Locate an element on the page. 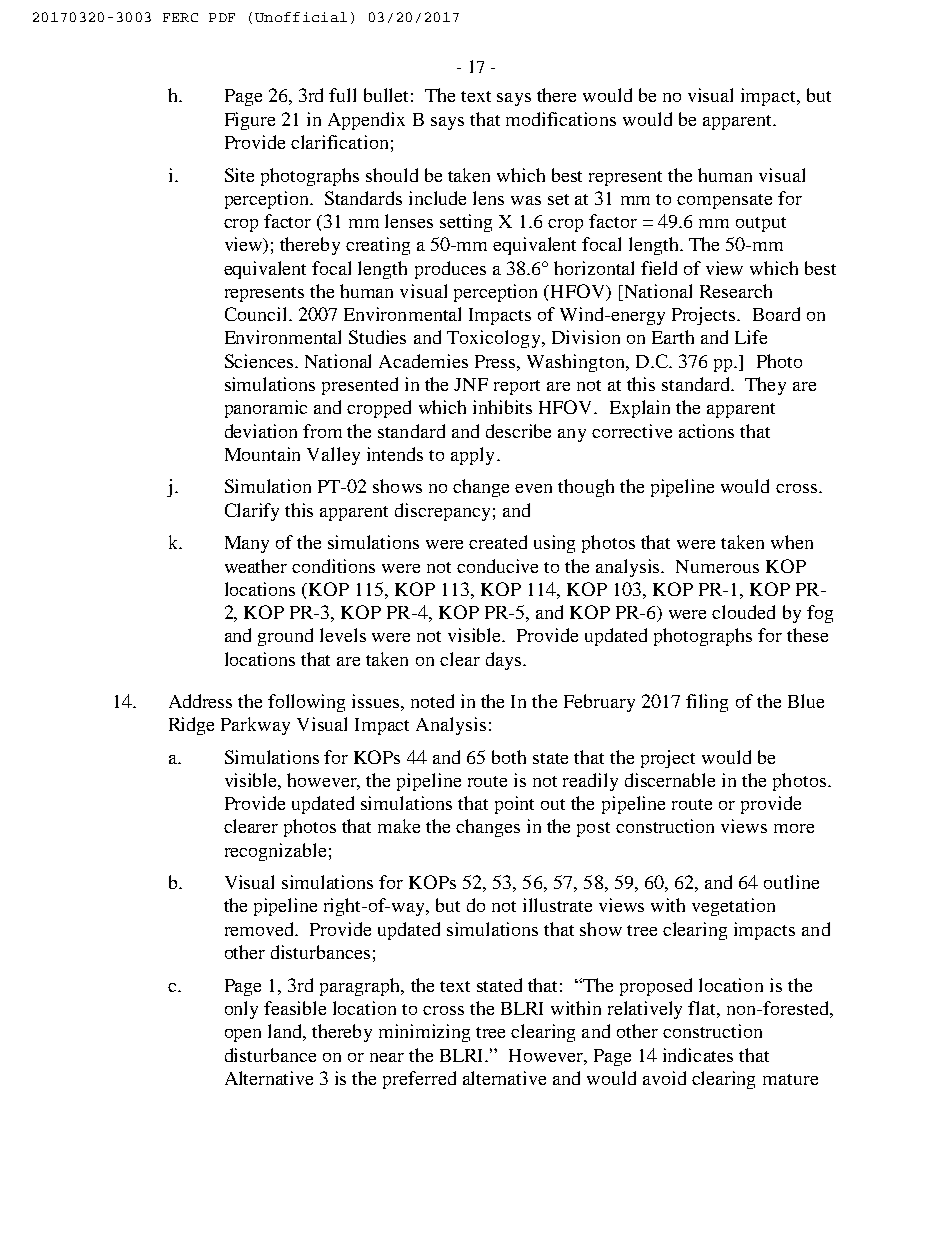  minimizing is located at coordinates (424, 1033).
